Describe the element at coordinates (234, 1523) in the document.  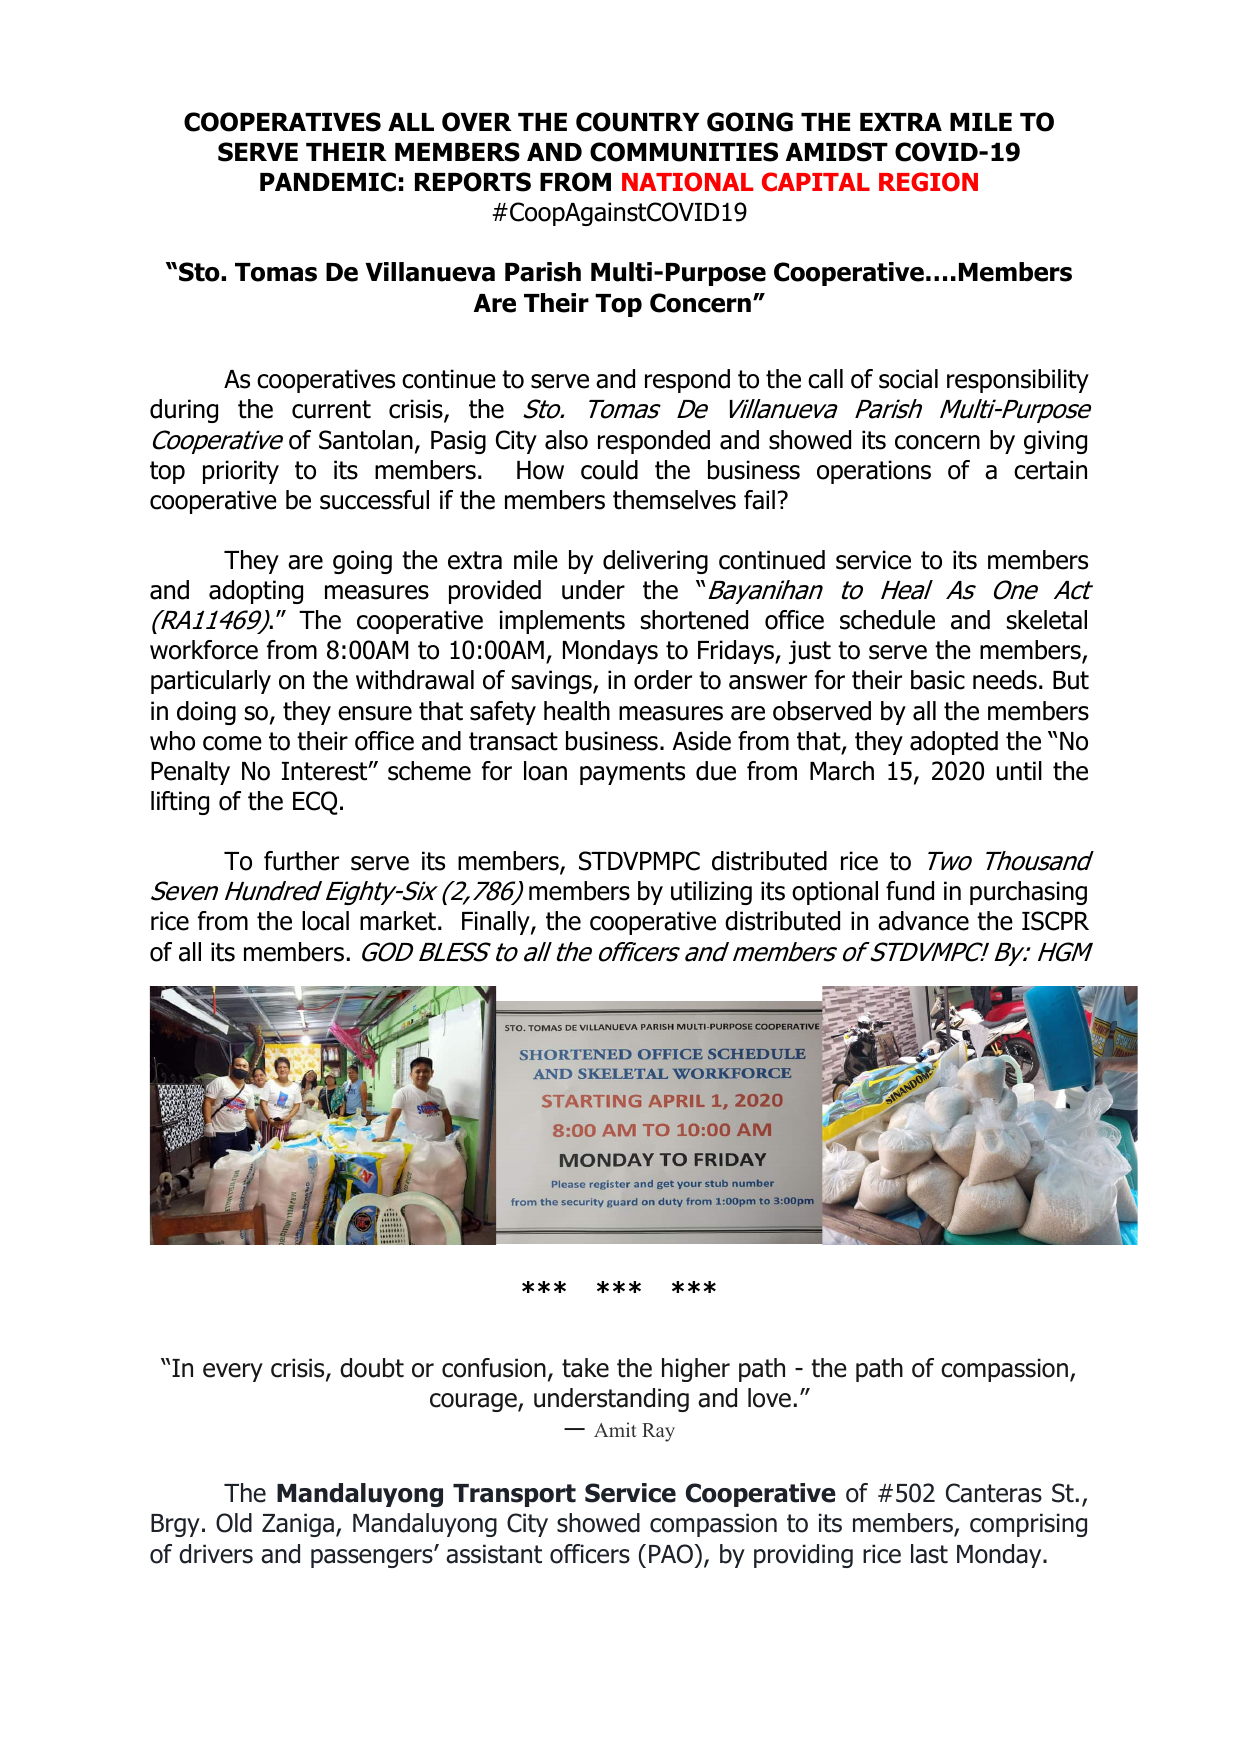
I see `Old` at that location.
